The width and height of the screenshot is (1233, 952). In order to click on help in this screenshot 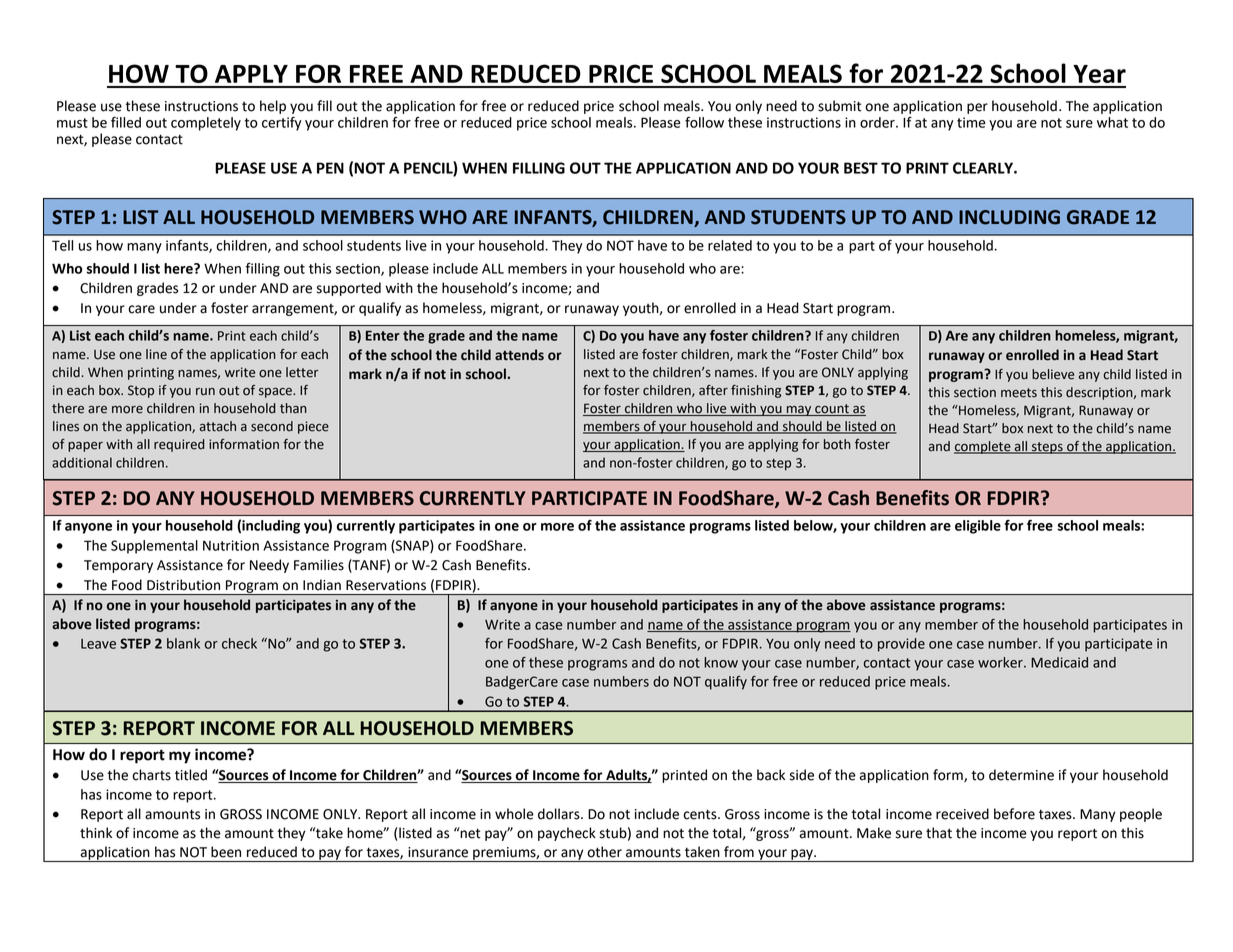, I will do `click(273, 107)`.
